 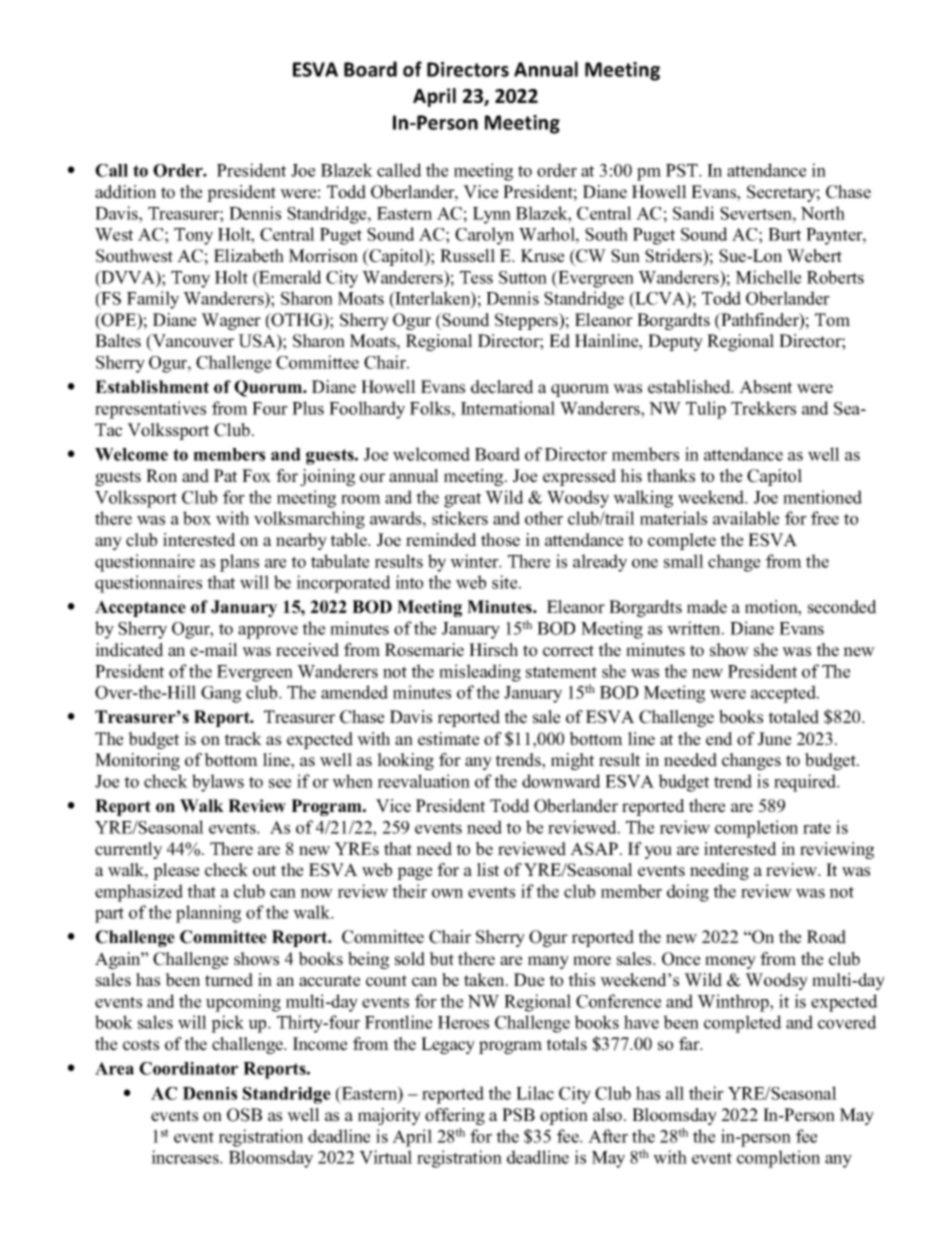 What do you see at coordinates (480, 673) in the page?
I see `misleading` at bounding box center [480, 673].
